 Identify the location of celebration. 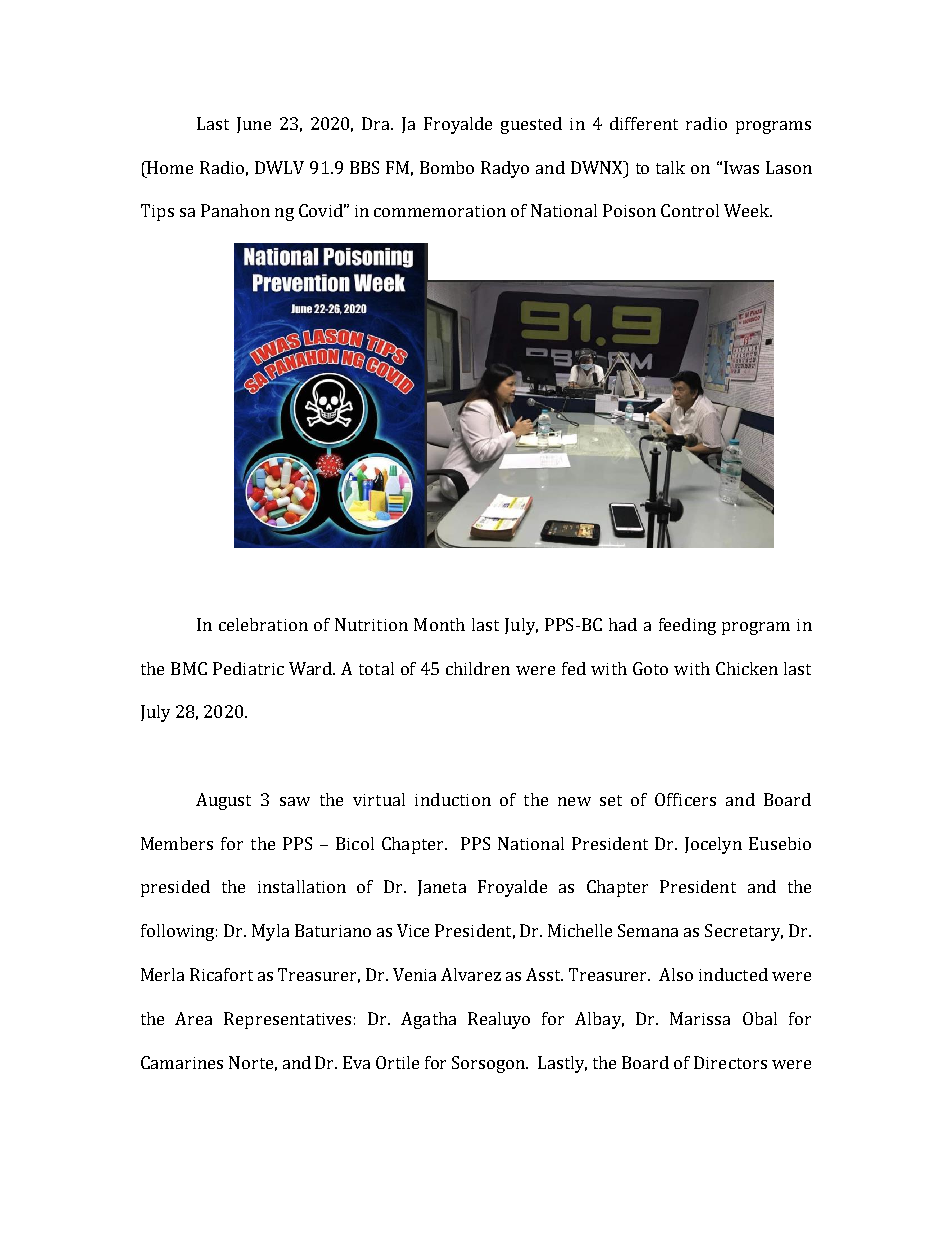
(263, 624).
